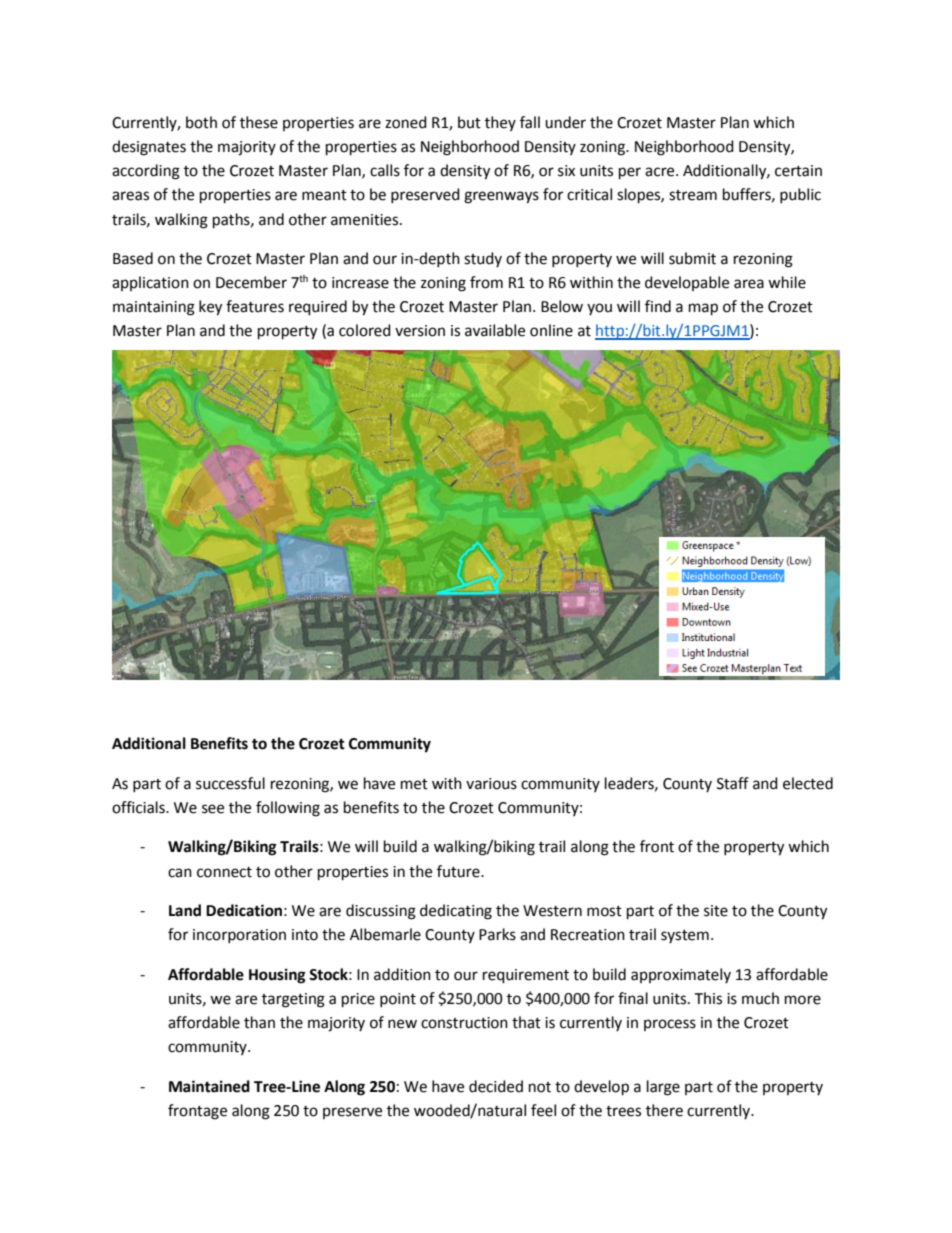  I want to click on about, so click(262, 640).
